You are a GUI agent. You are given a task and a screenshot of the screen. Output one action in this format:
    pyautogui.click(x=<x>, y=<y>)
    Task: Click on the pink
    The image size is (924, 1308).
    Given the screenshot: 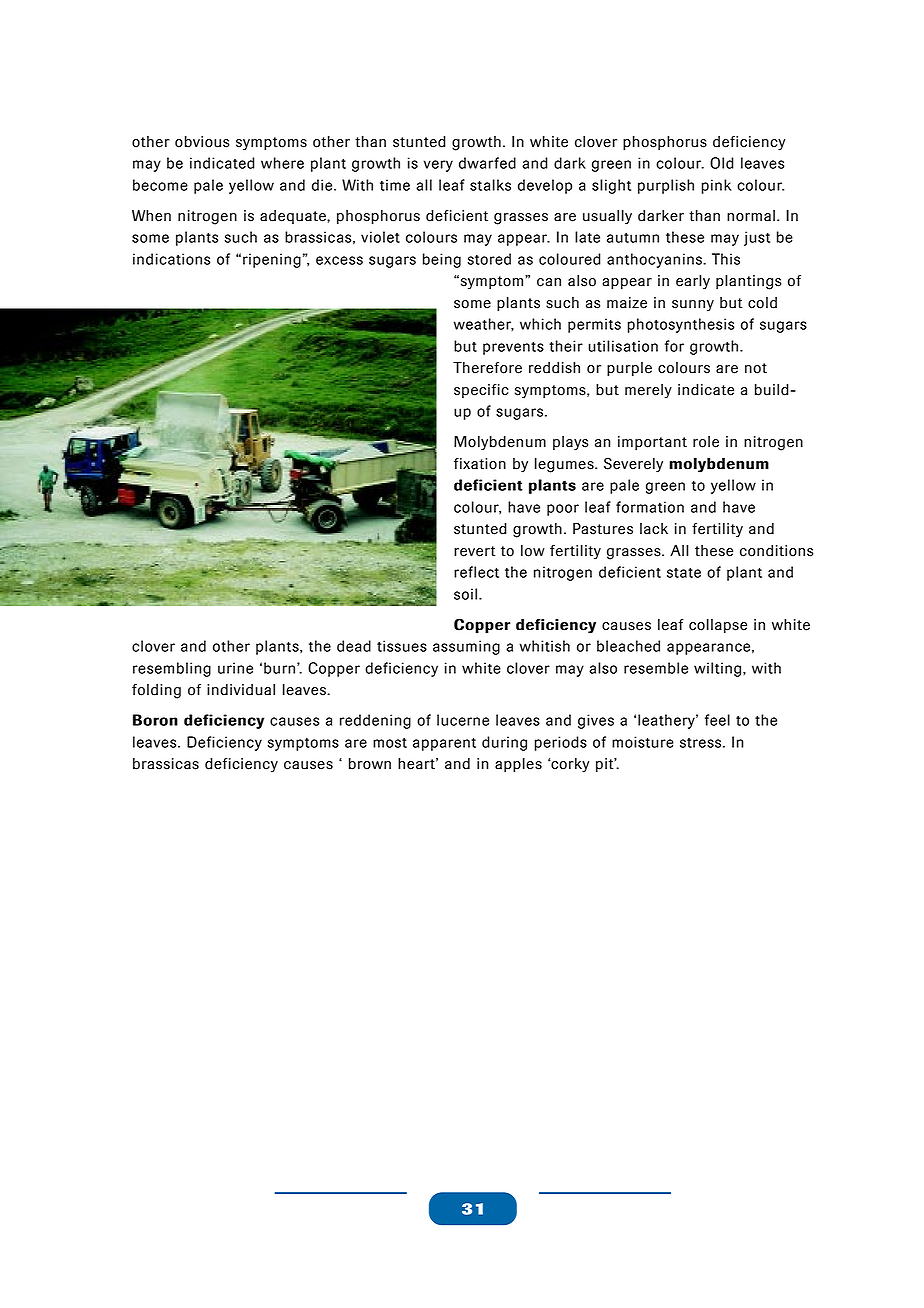 What is the action you would take?
    pyautogui.click(x=717, y=186)
